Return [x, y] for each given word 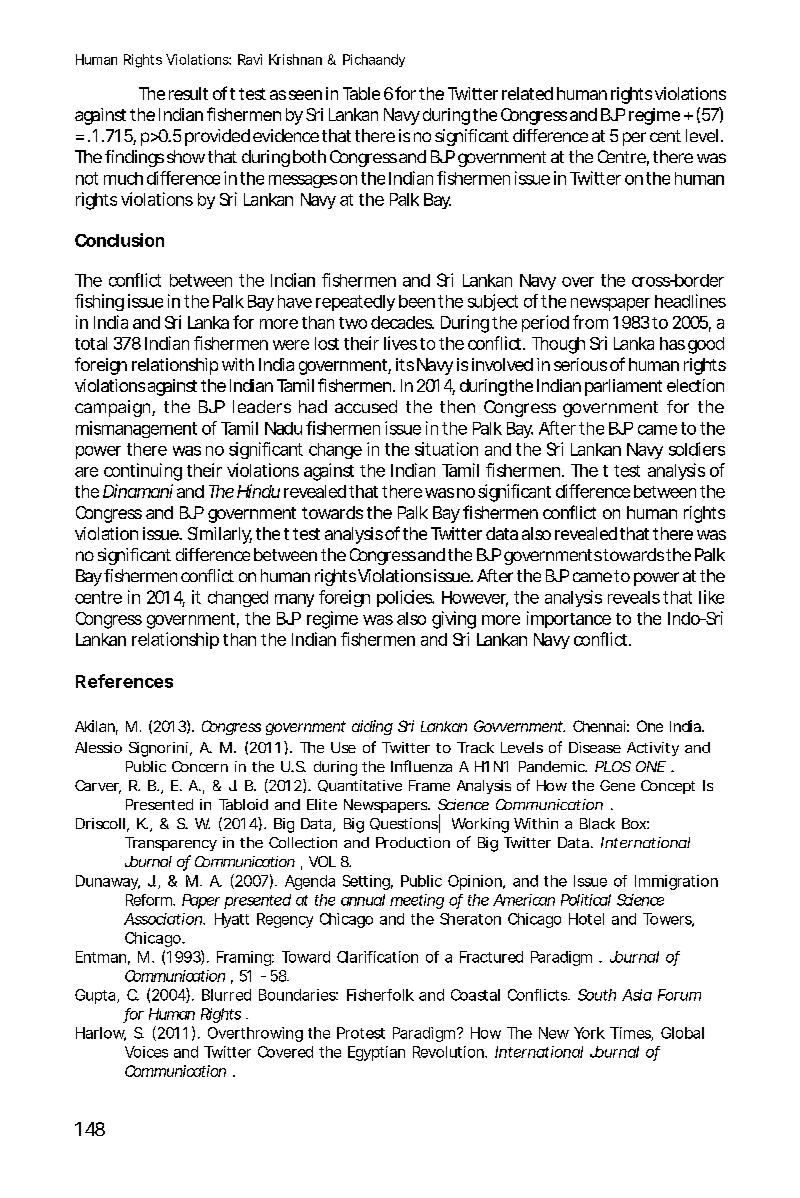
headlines [690, 301]
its [405, 364]
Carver [98, 787]
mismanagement [136, 429]
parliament [623, 387]
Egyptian [376, 1053]
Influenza [421, 766]
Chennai [599, 726]
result [188, 93]
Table [361, 93]
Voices [146, 1052]
